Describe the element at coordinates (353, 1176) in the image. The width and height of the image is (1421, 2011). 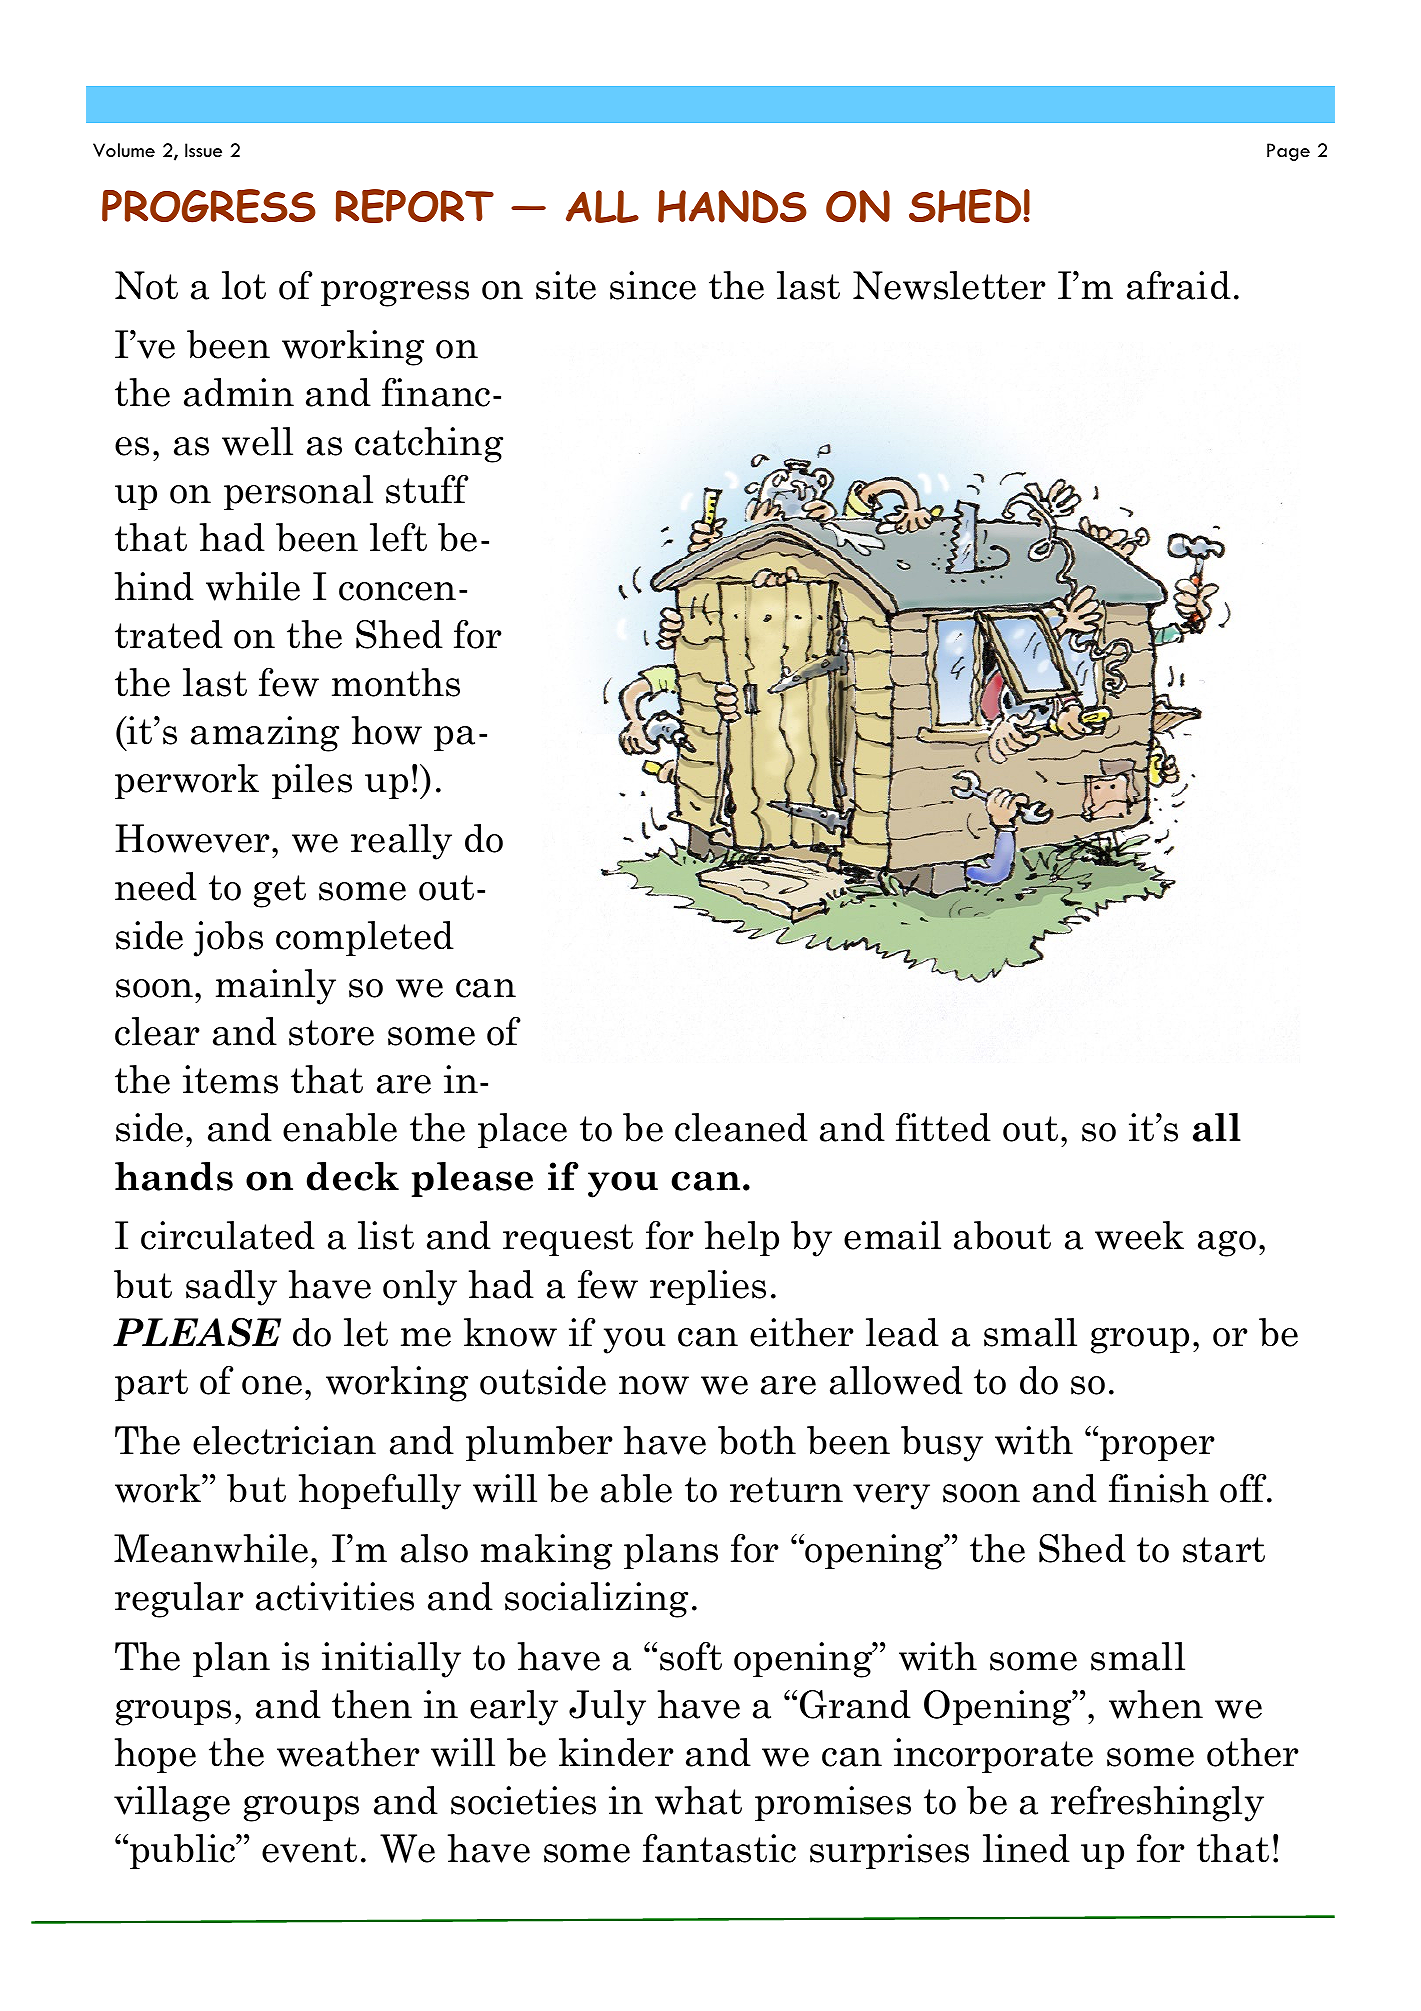
I see `deck` at that location.
